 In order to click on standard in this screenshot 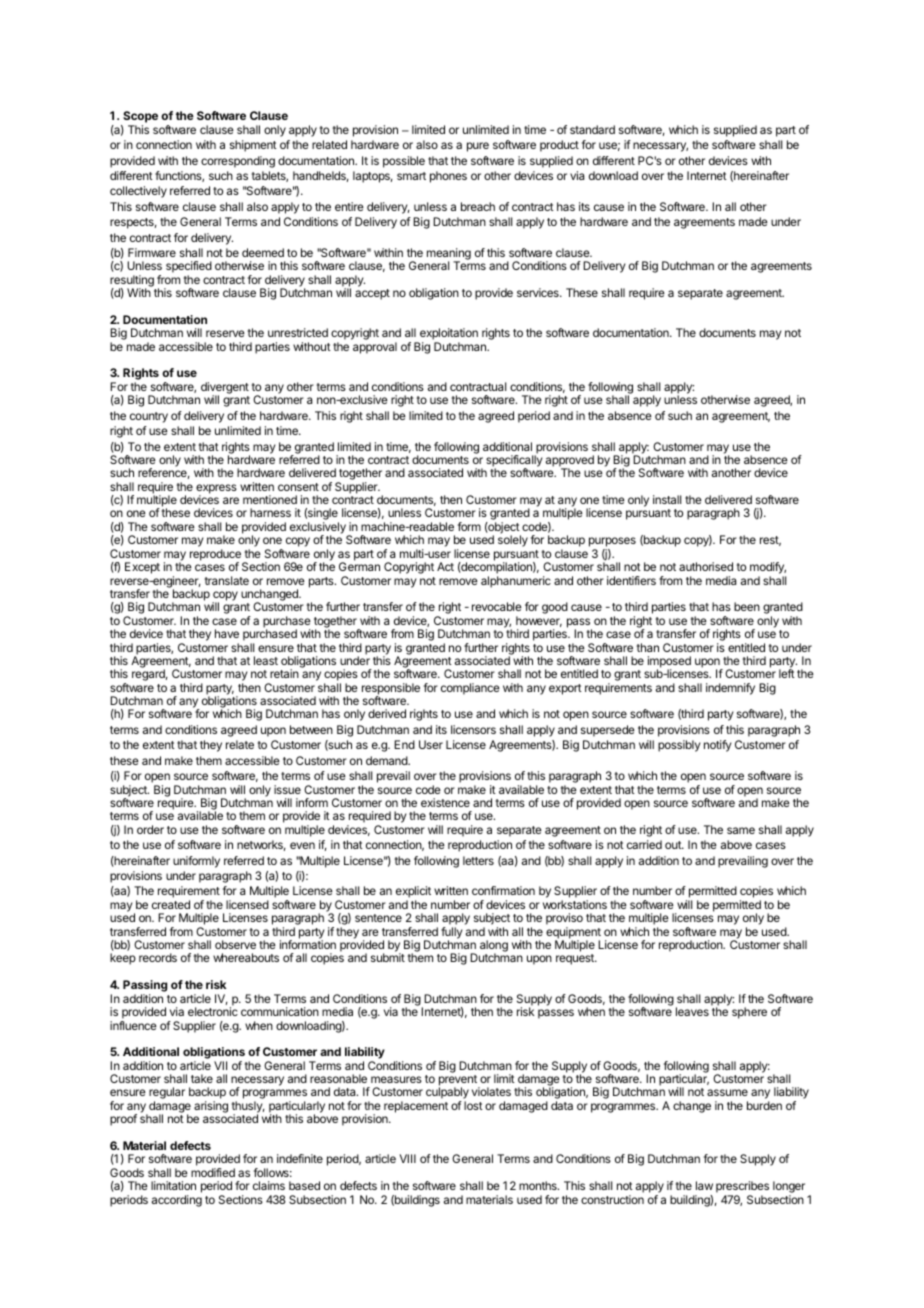, I will do `click(592, 129)`.
